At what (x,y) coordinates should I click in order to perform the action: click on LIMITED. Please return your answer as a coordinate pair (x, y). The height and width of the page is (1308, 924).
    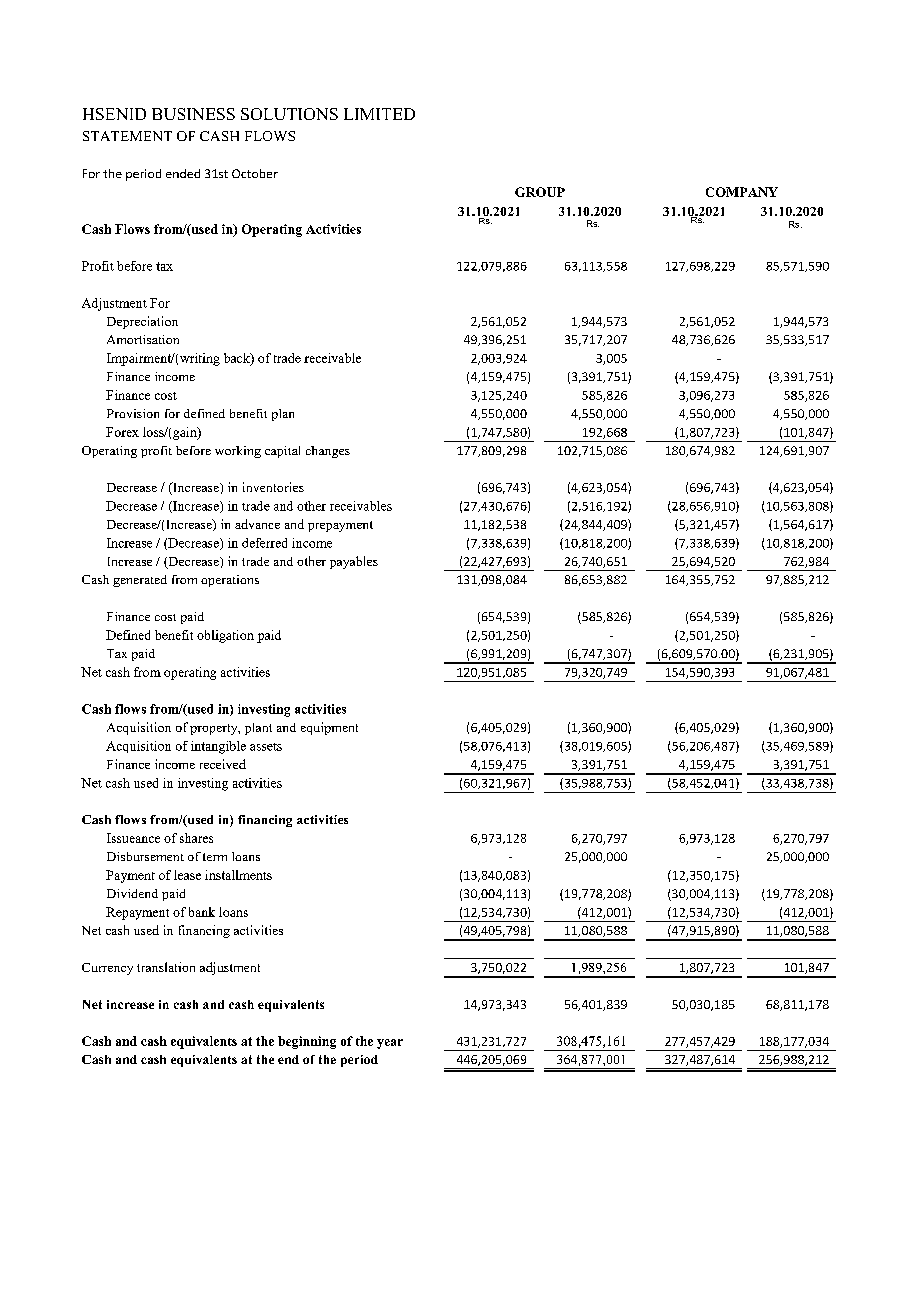
    Looking at the image, I should click on (379, 114).
